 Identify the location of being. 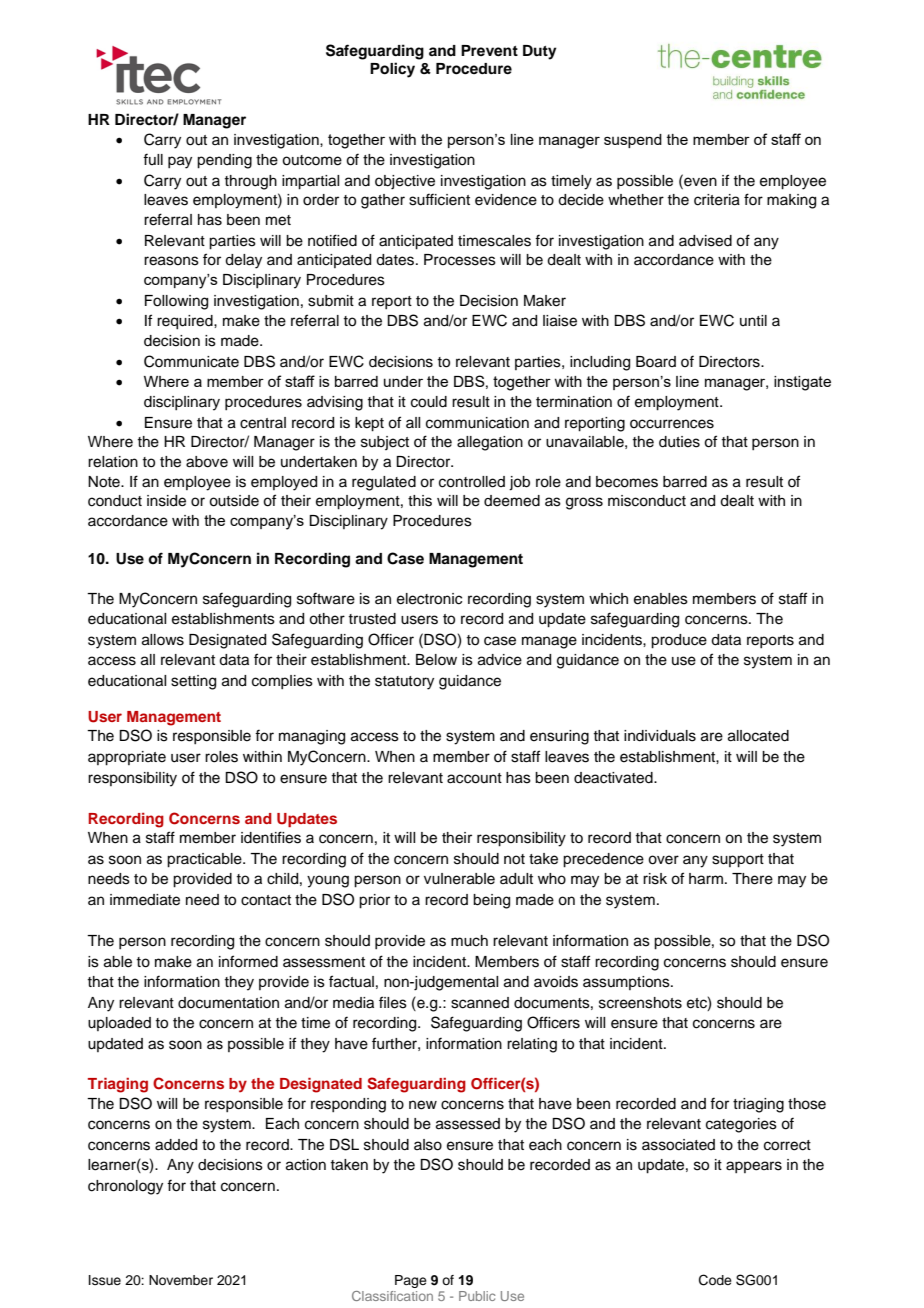
(491, 901).
